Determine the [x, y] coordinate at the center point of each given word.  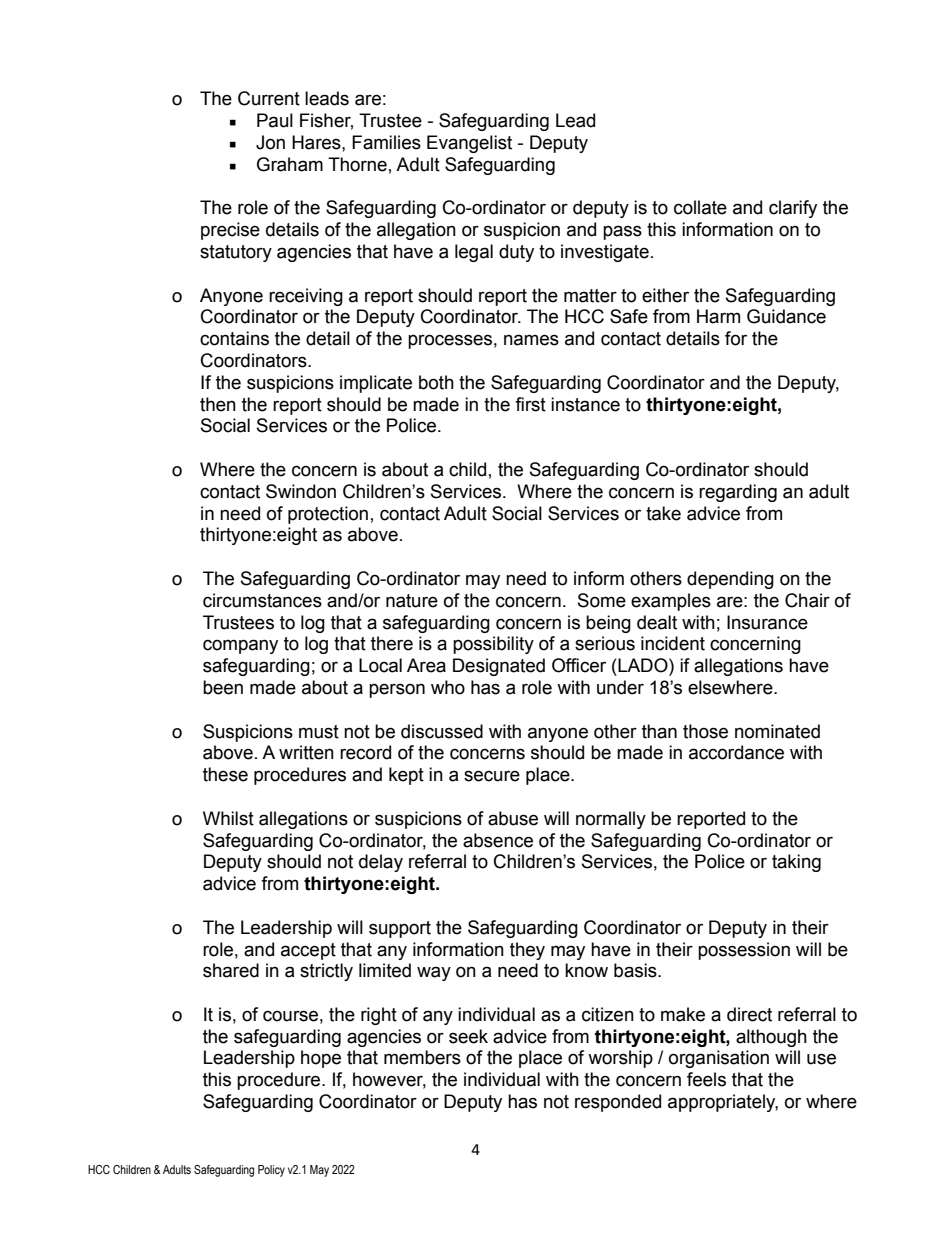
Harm [718, 316]
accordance [736, 752]
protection [328, 515]
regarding [738, 493]
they [527, 951]
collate [700, 207]
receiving [306, 297]
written [306, 752]
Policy [271, 1171]
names [531, 340]
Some [602, 600]
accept [308, 951]
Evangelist [469, 144]
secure [492, 776]
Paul [275, 120]
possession [744, 951]
